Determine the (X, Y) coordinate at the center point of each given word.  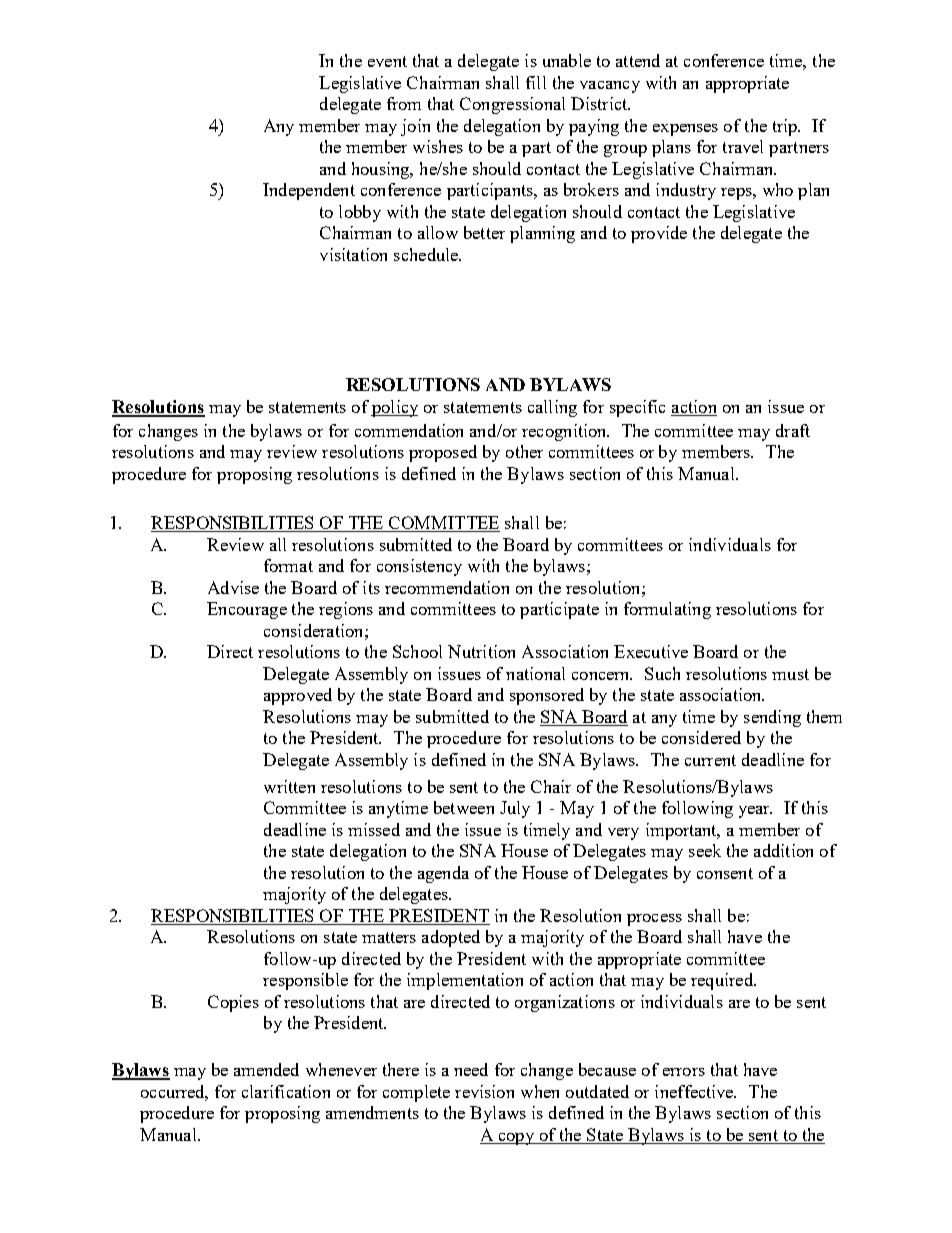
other (524, 451)
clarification (286, 1091)
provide (659, 234)
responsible (305, 981)
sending (772, 718)
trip (786, 127)
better (484, 232)
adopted (451, 938)
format (288, 565)
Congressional (512, 105)
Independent (309, 191)
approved (298, 696)
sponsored (547, 696)
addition (783, 850)
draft (793, 430)
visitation (353, 254)
